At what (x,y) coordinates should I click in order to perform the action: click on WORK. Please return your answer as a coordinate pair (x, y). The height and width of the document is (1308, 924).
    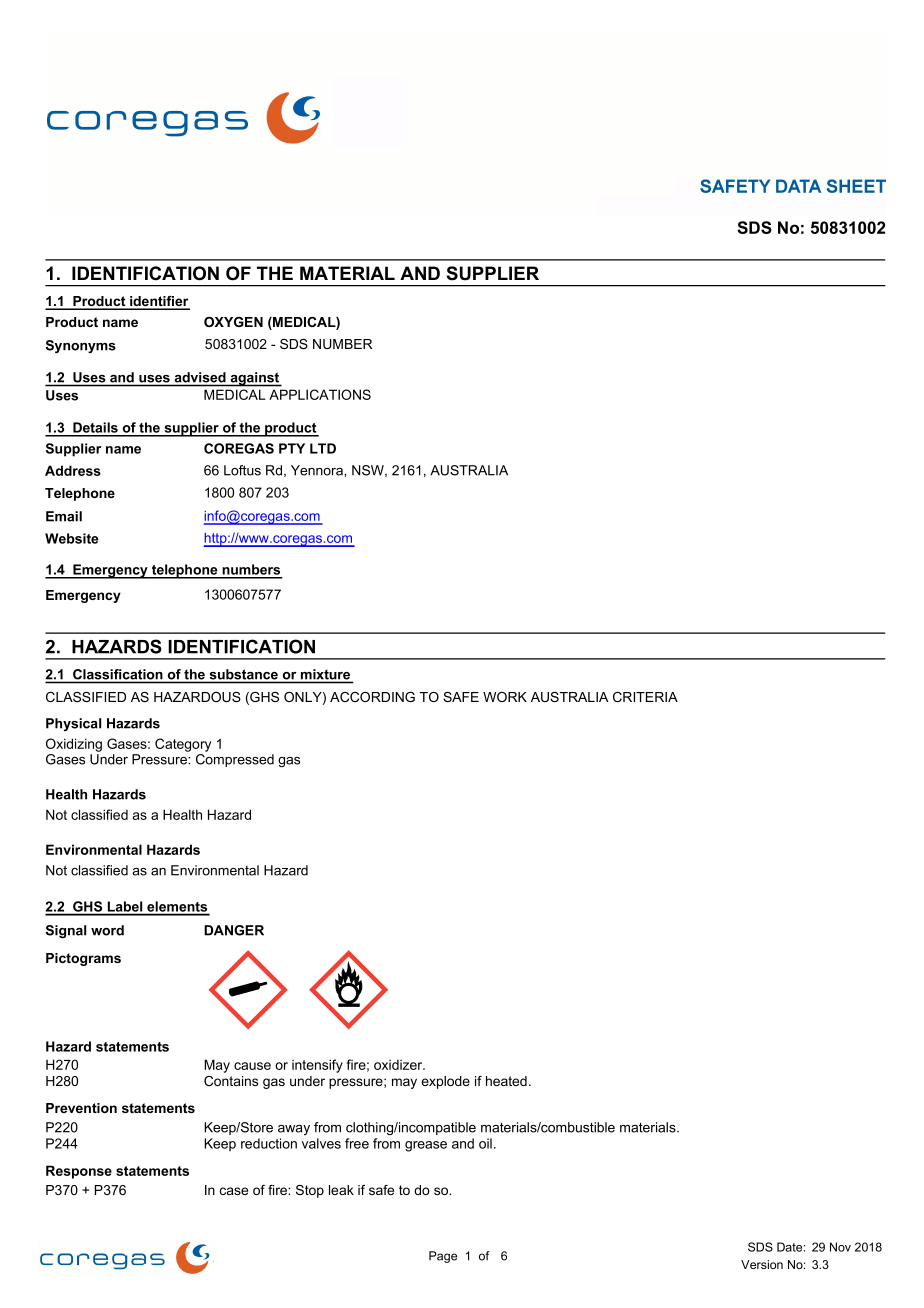
    Looking at the image, I should click on (505, 697).
